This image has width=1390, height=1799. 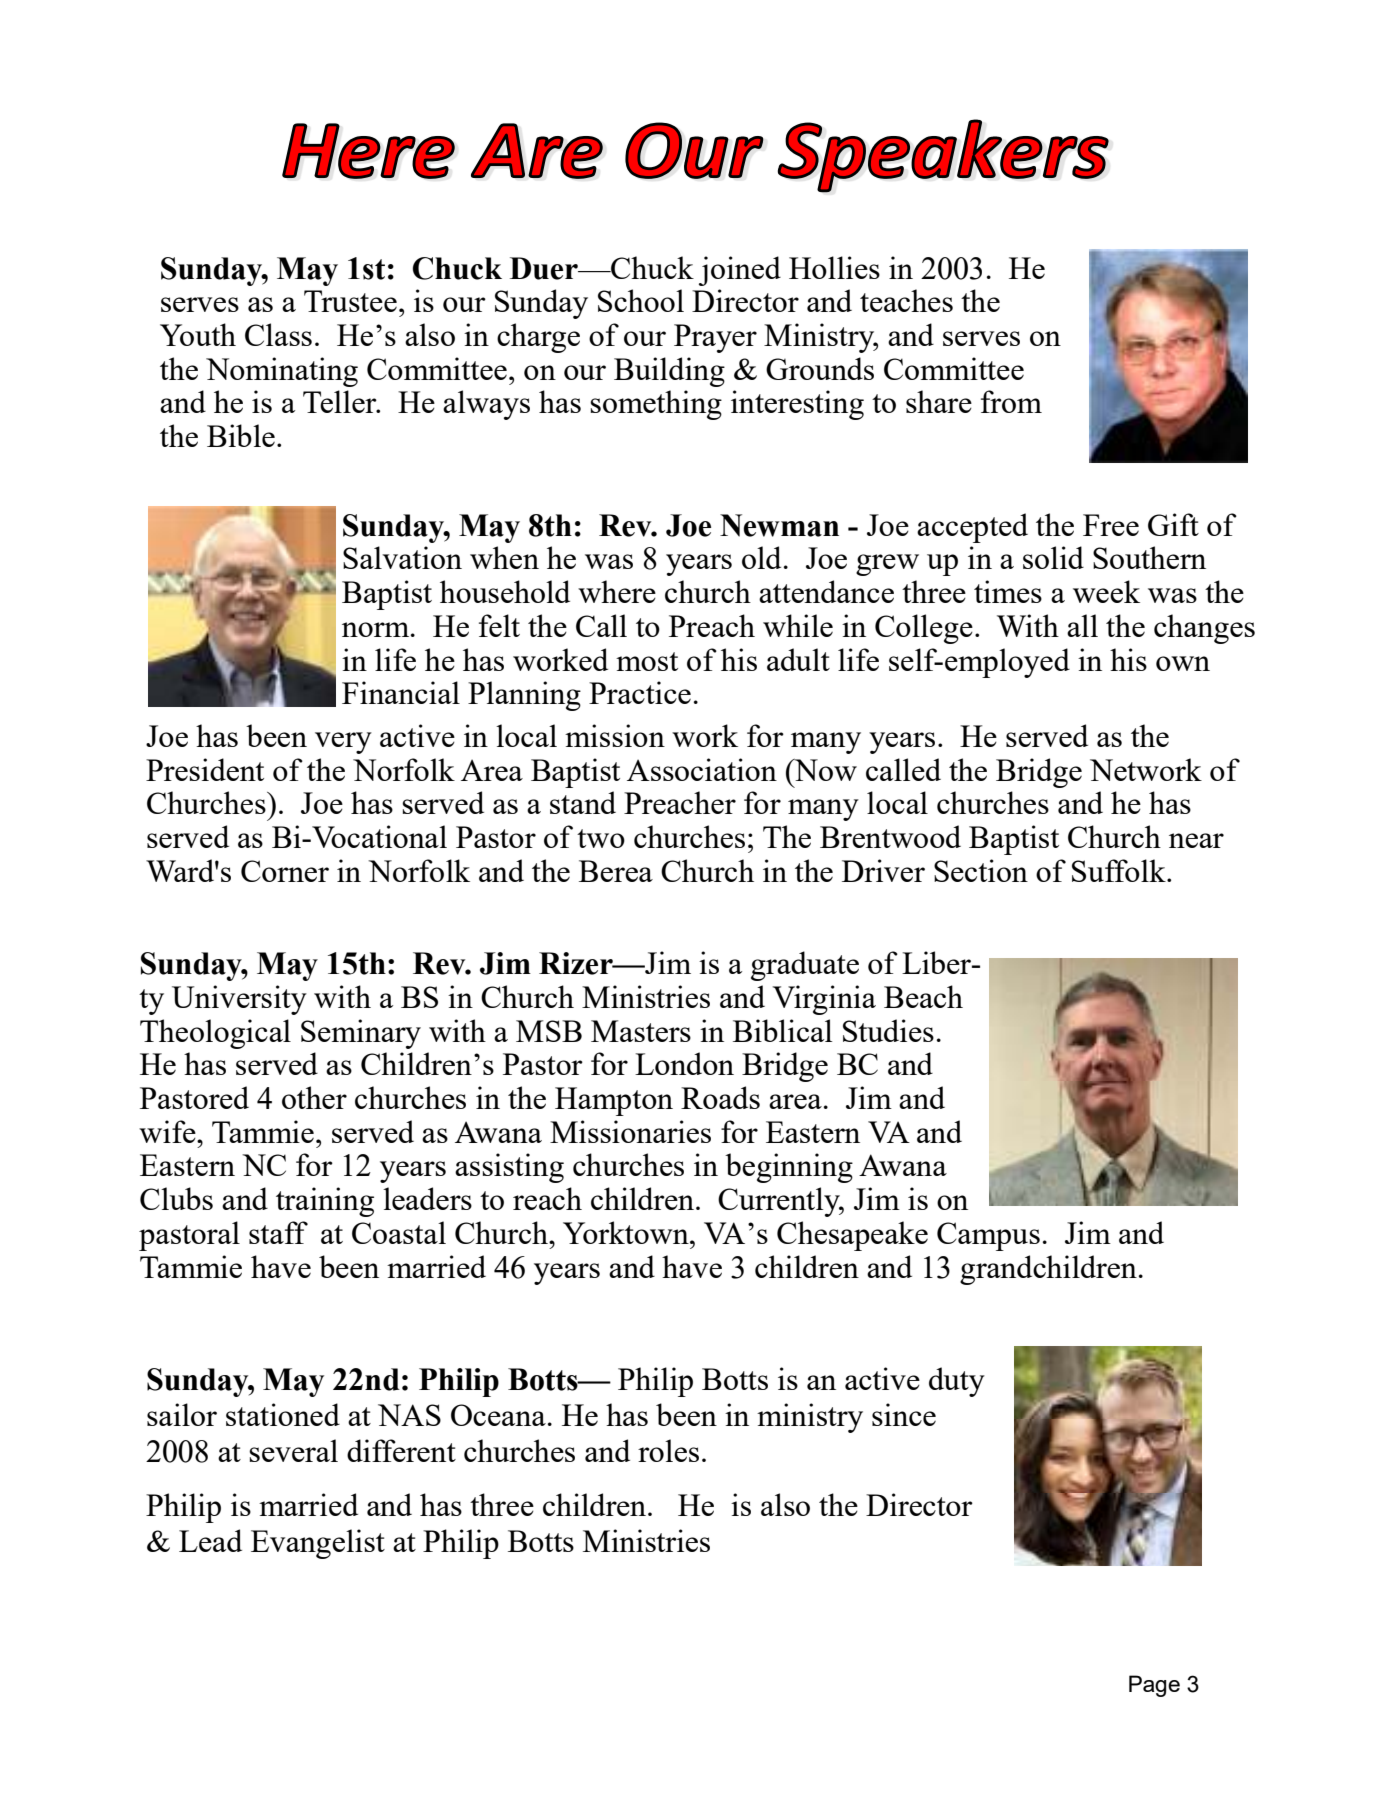 I want to click on Prayer, so click(x=715, y=338).
